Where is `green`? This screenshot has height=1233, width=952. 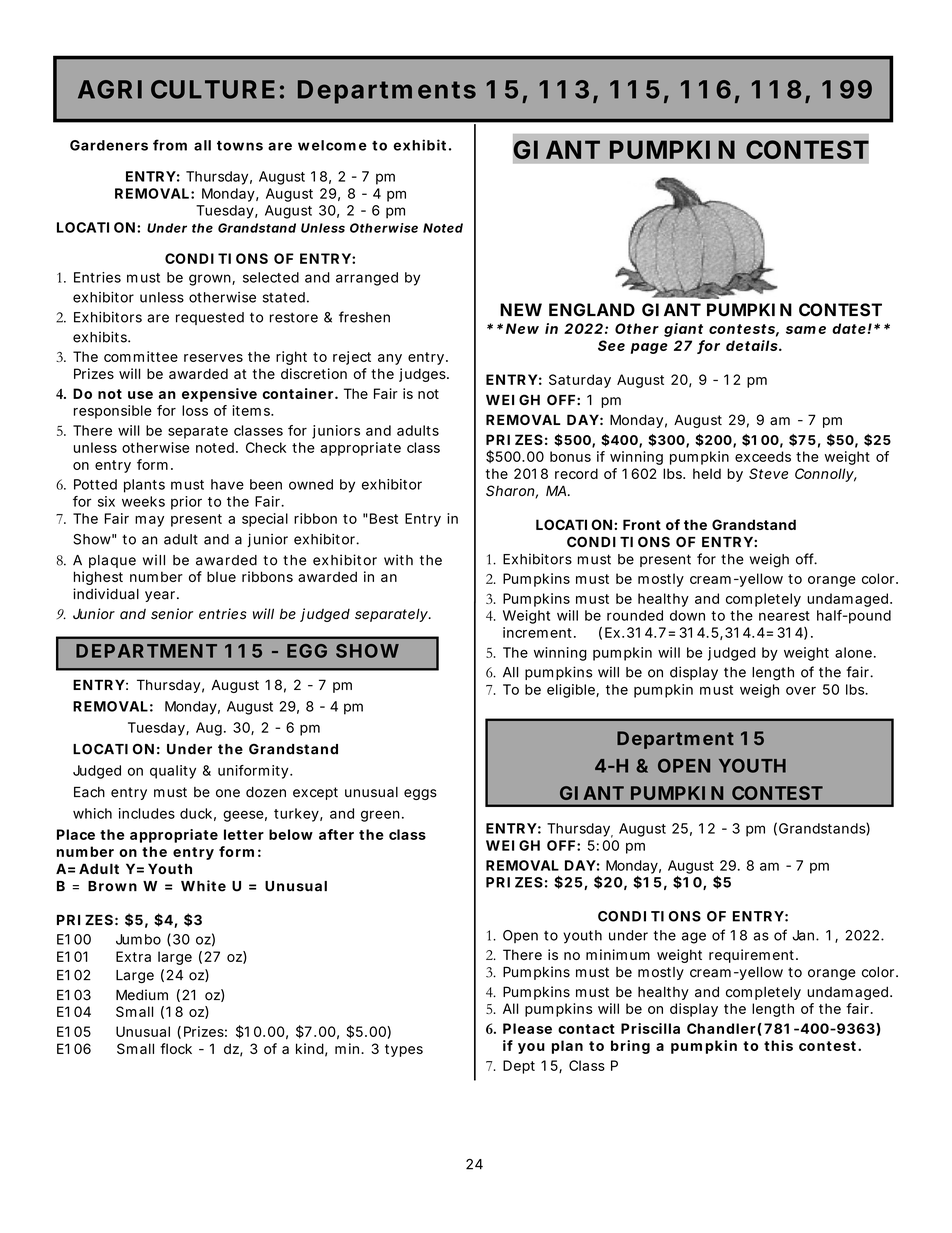 green is located at coordinates (382, 816).
